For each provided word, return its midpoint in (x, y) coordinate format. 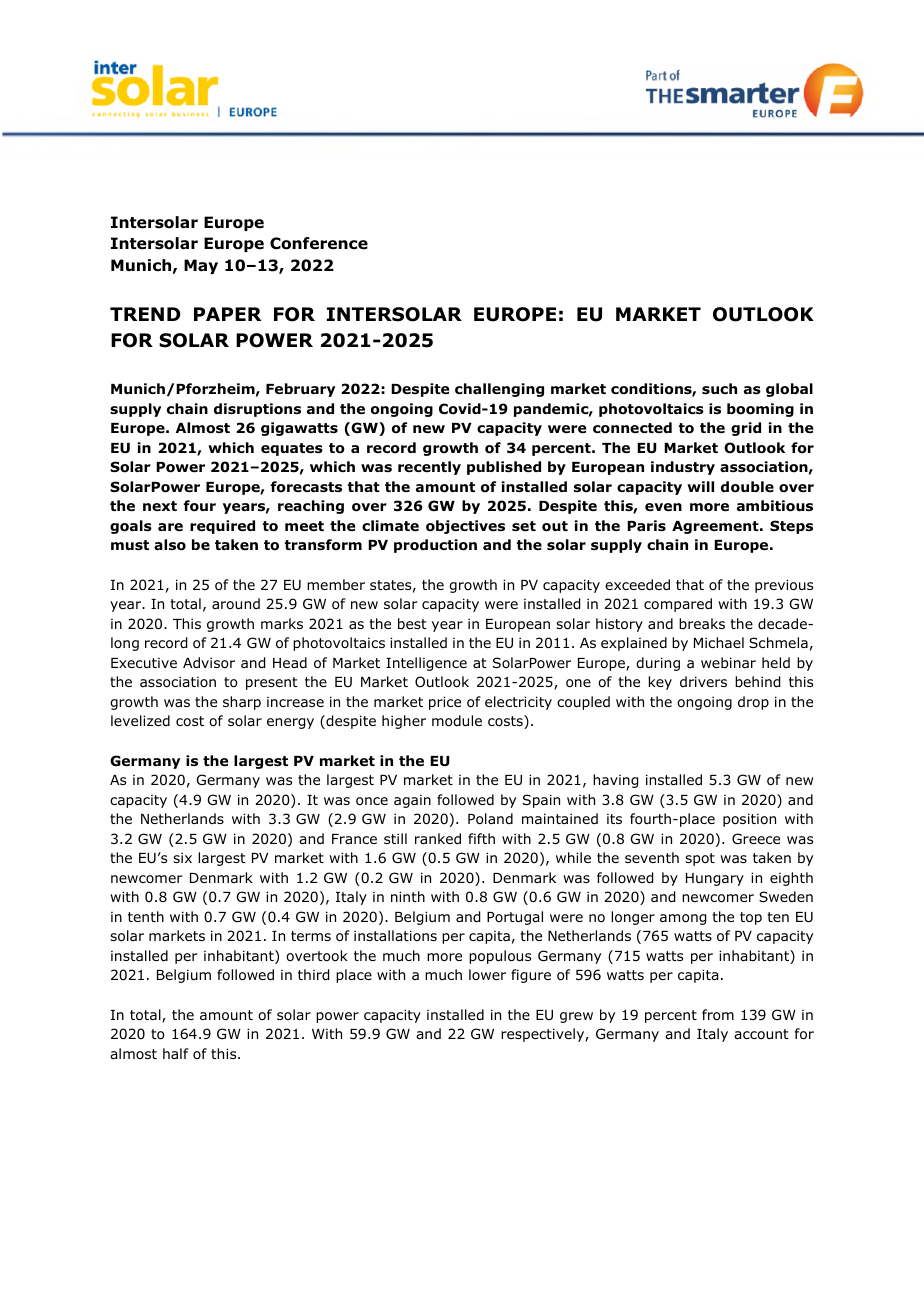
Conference (319, 243)
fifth (481, 838)
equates (292, 449)
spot (700, 859)
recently (429, 468)
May (201, 266)
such (719, 389)
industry (683, 468)
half (176, 1053)
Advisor (209, 663)
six (182, 857)
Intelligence (426, 664)
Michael (719, 642)
